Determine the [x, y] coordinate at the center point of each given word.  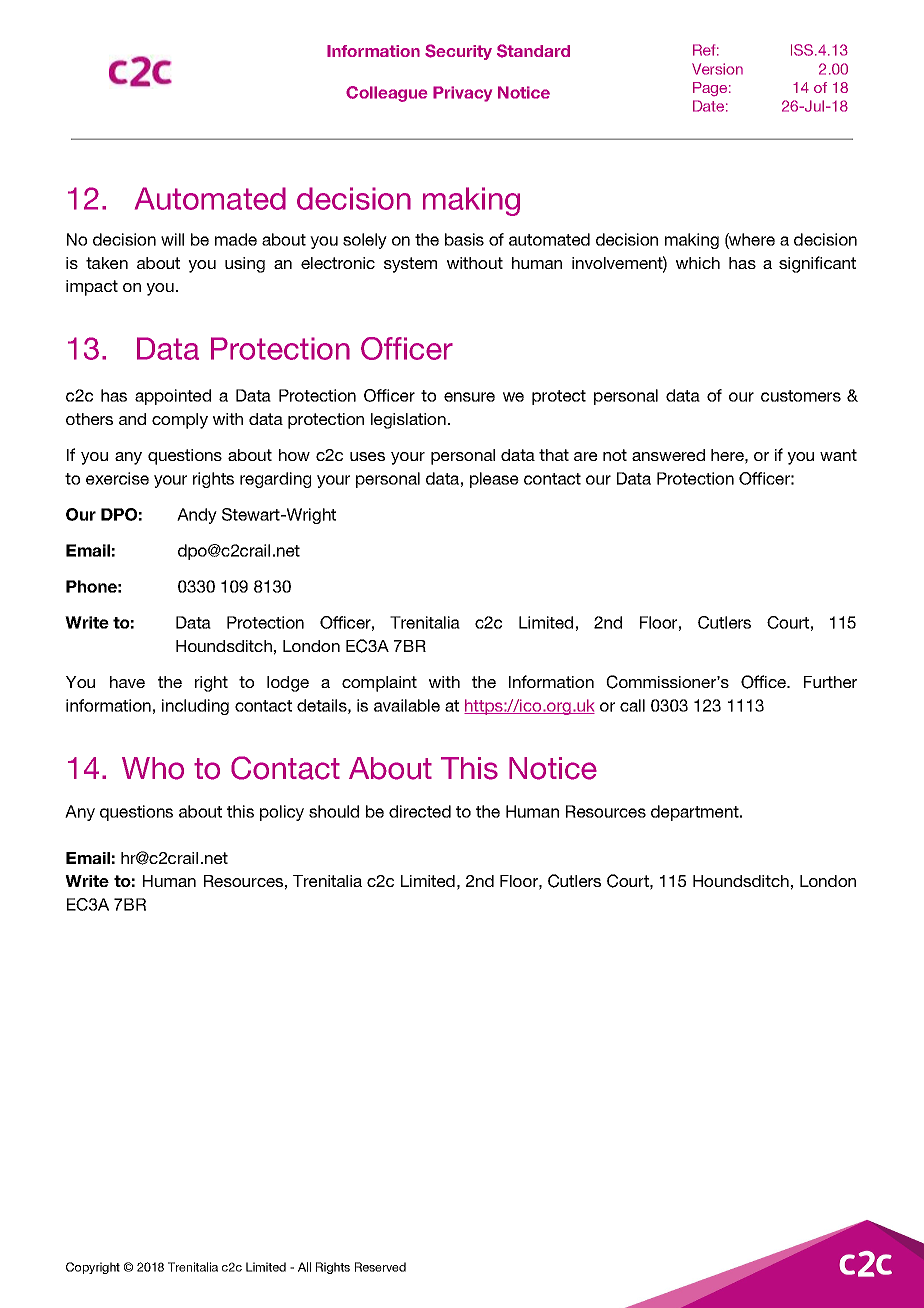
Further [830, 682]
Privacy [462, 94]
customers [801, 396]
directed [420, 811]
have [127, 682]
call [632, 705]
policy [282, 813]
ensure [469, 397]
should [334, 811]
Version [717, 69]
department [696, 813]
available [407, 705]
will [172, 239]
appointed [173, 397]
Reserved [380, 1267]
